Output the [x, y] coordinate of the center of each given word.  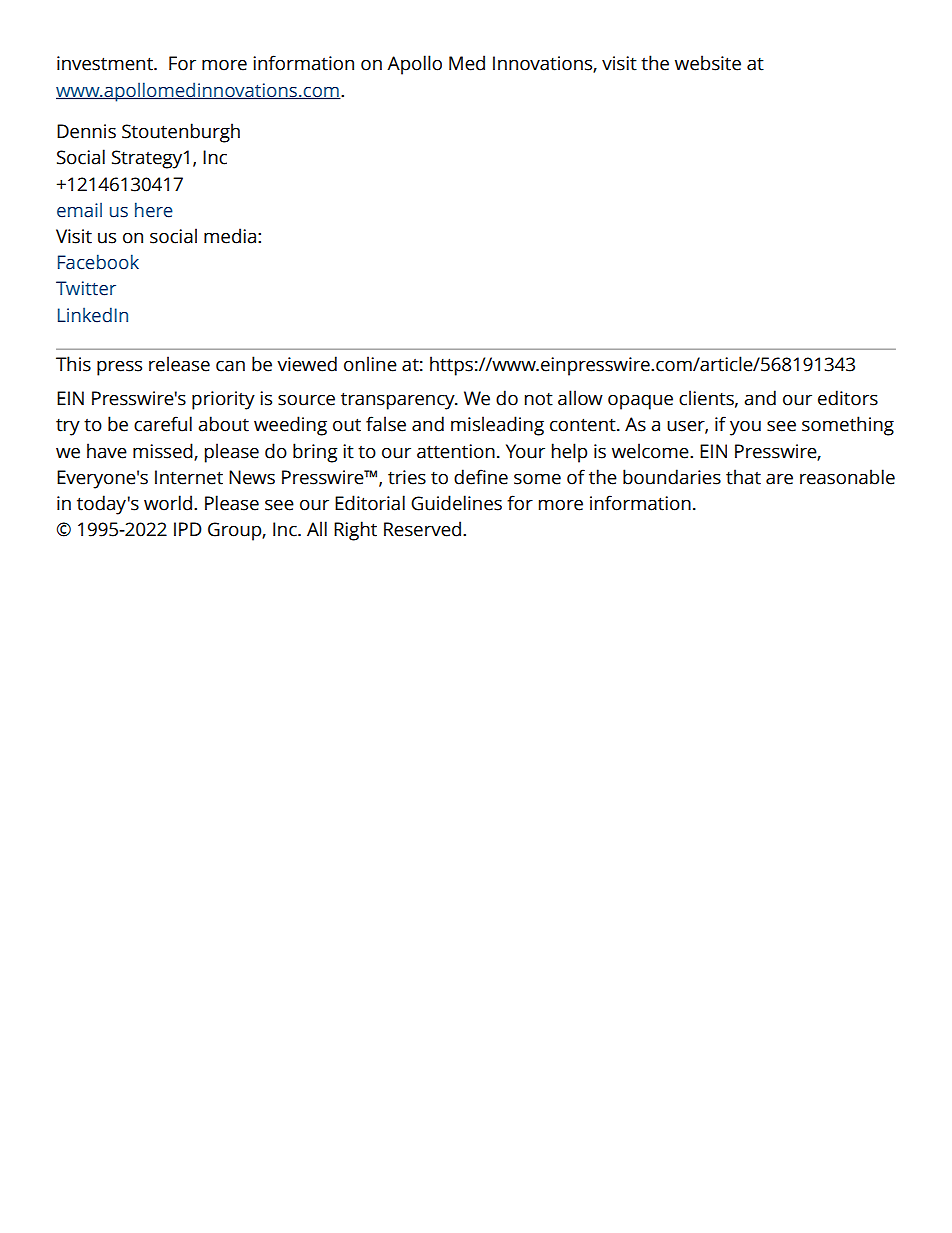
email [79, 210]
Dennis [86, 131]
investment [106, 63]
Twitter [86, 288]
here [154, 210]
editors [848, 398]
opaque [640, 402]
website [708, 63]
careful [163, 424]
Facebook [98, 262]
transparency [399, 401]
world [168, 503]
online [370, 364]
